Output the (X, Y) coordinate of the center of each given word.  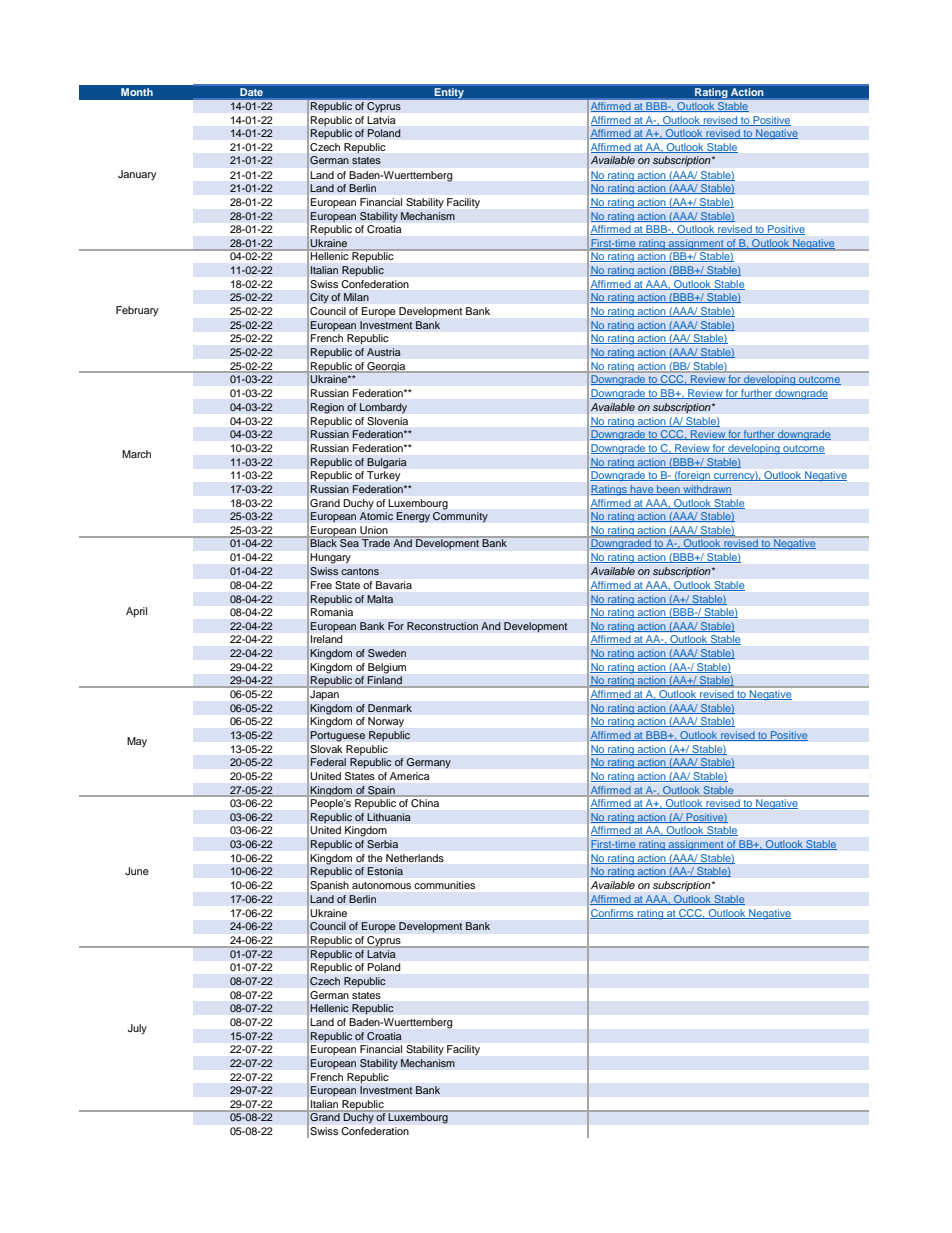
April (136, 612)
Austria (384, 352)
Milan (356, 297)
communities (445, 885)
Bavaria (394, 585)
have (642, 490)
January (137, 175)
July (137, 1029)
